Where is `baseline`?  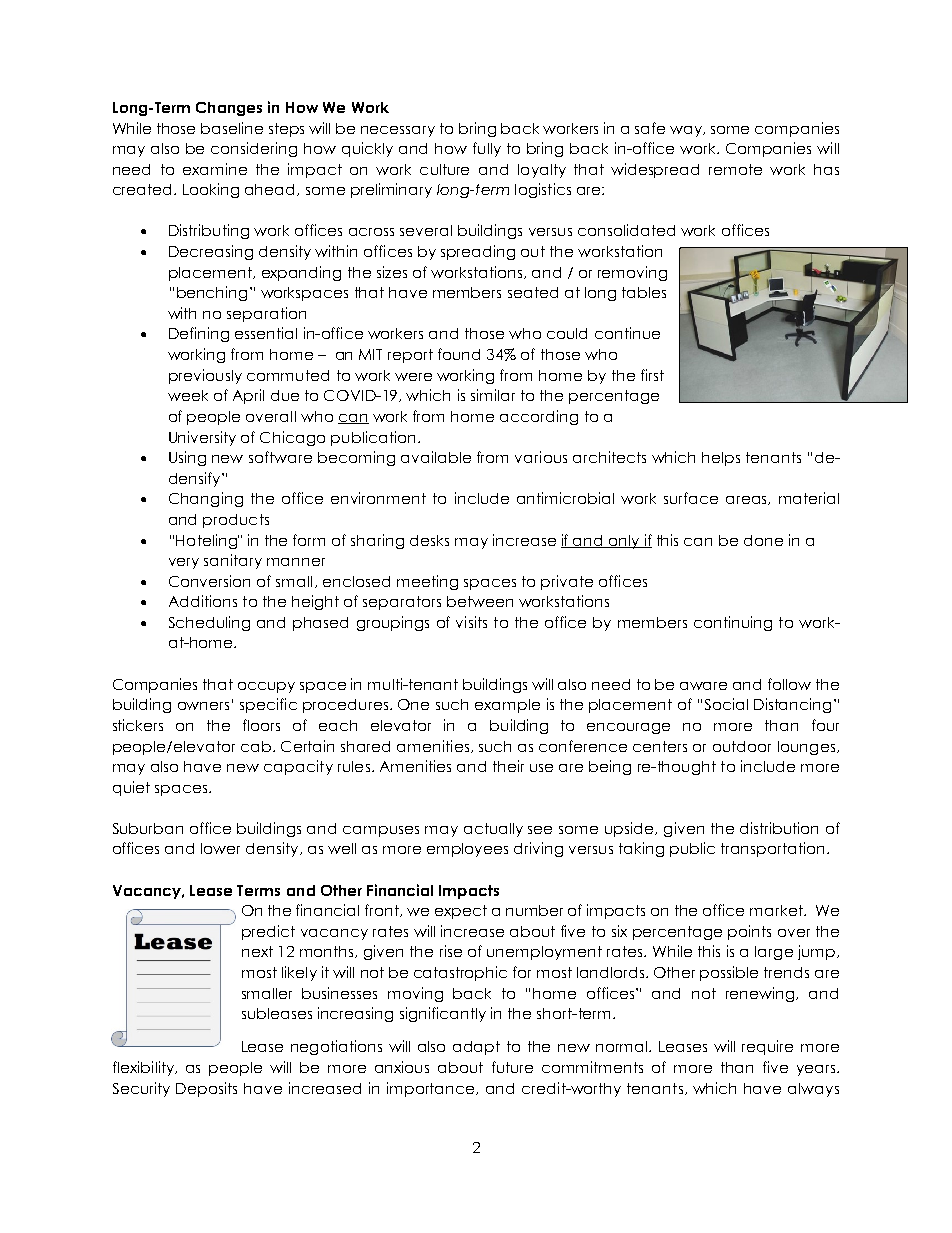
baseline is located at coordinates (232, 128).
